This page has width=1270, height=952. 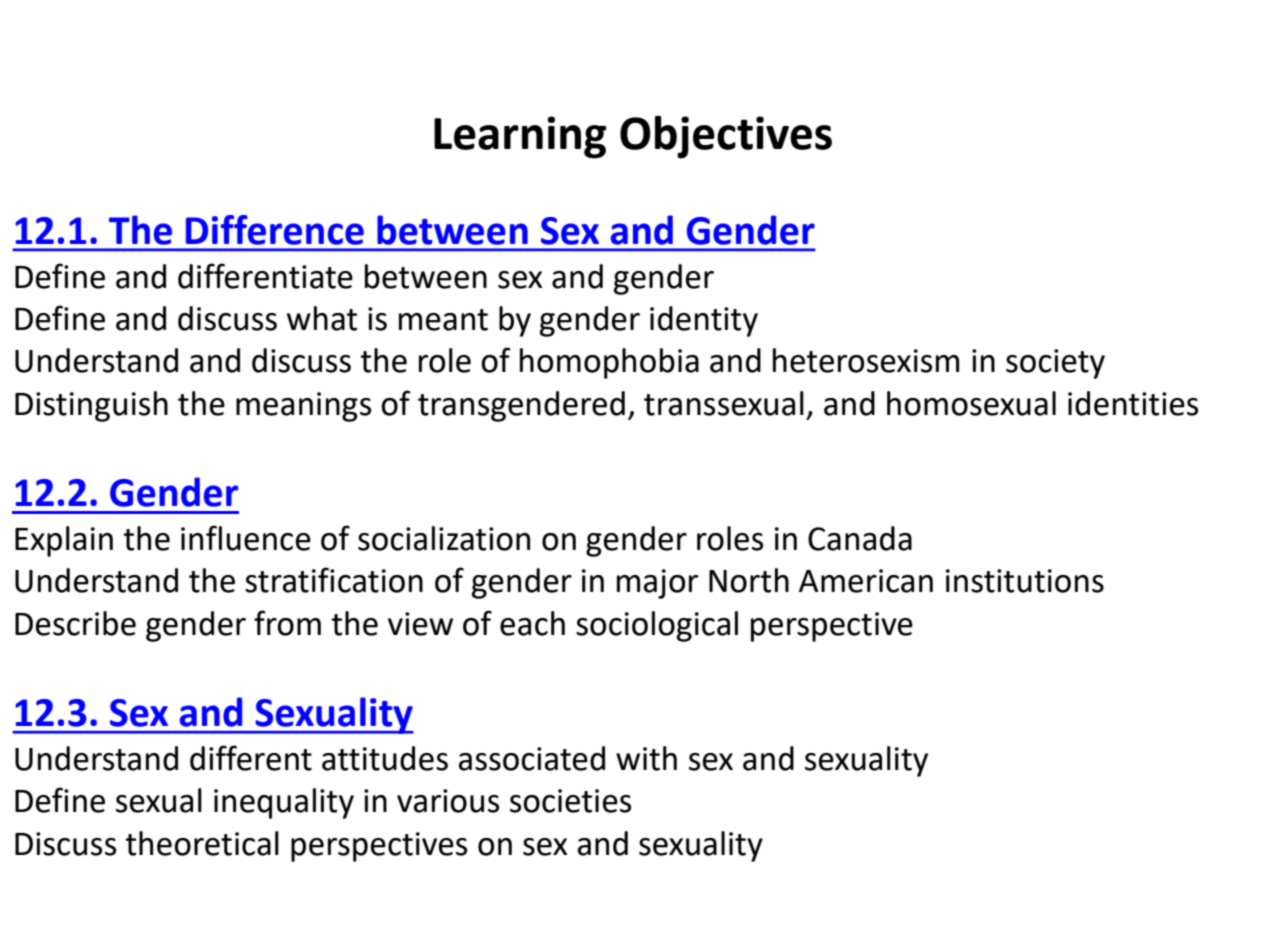 I want to click on Canada, so click(x=860, y=538).
